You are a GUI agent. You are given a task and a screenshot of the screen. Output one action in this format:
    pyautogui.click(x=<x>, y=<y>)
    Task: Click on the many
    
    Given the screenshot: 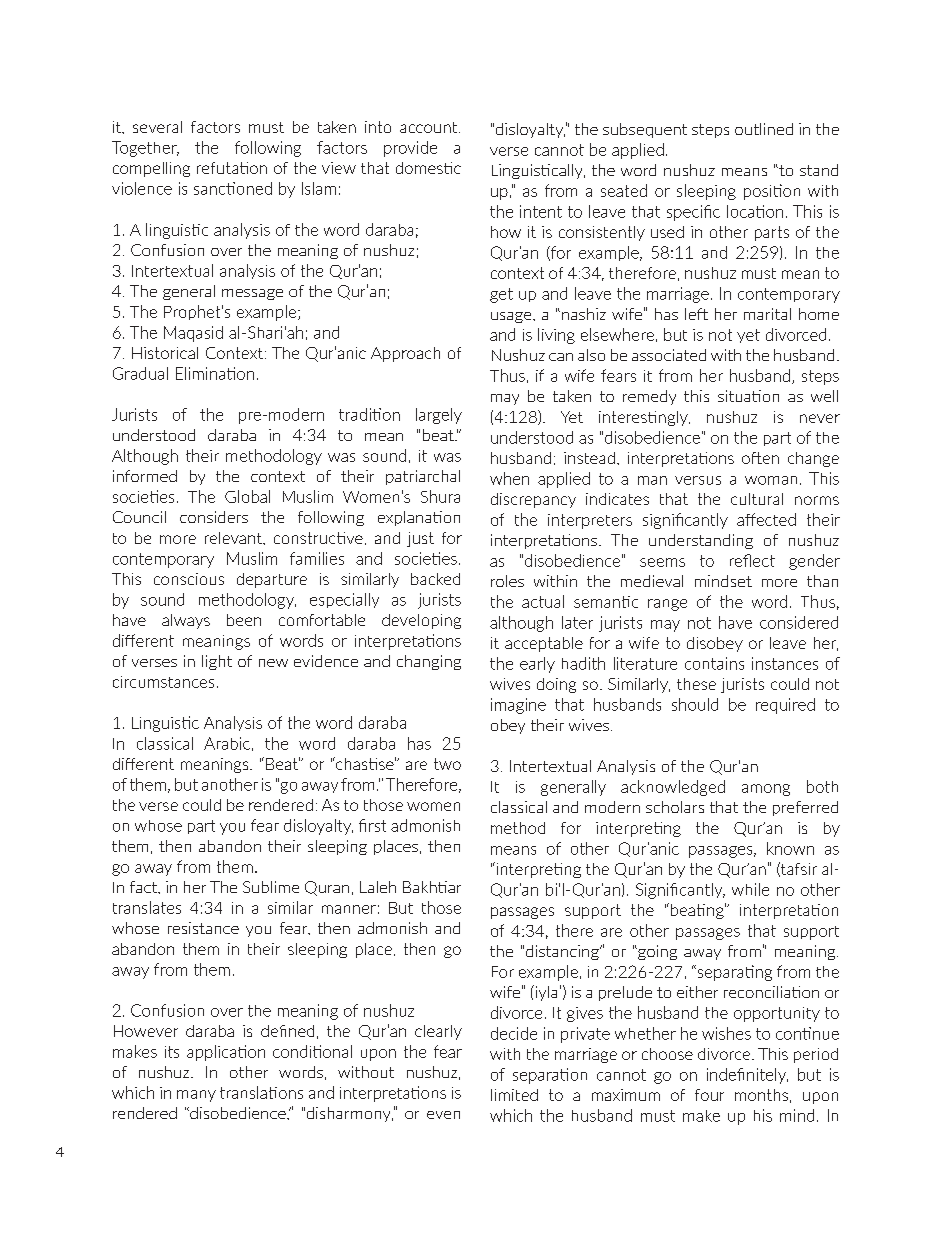 What is the action you would take?
    pyautogui.click(x=196, y=1096)
